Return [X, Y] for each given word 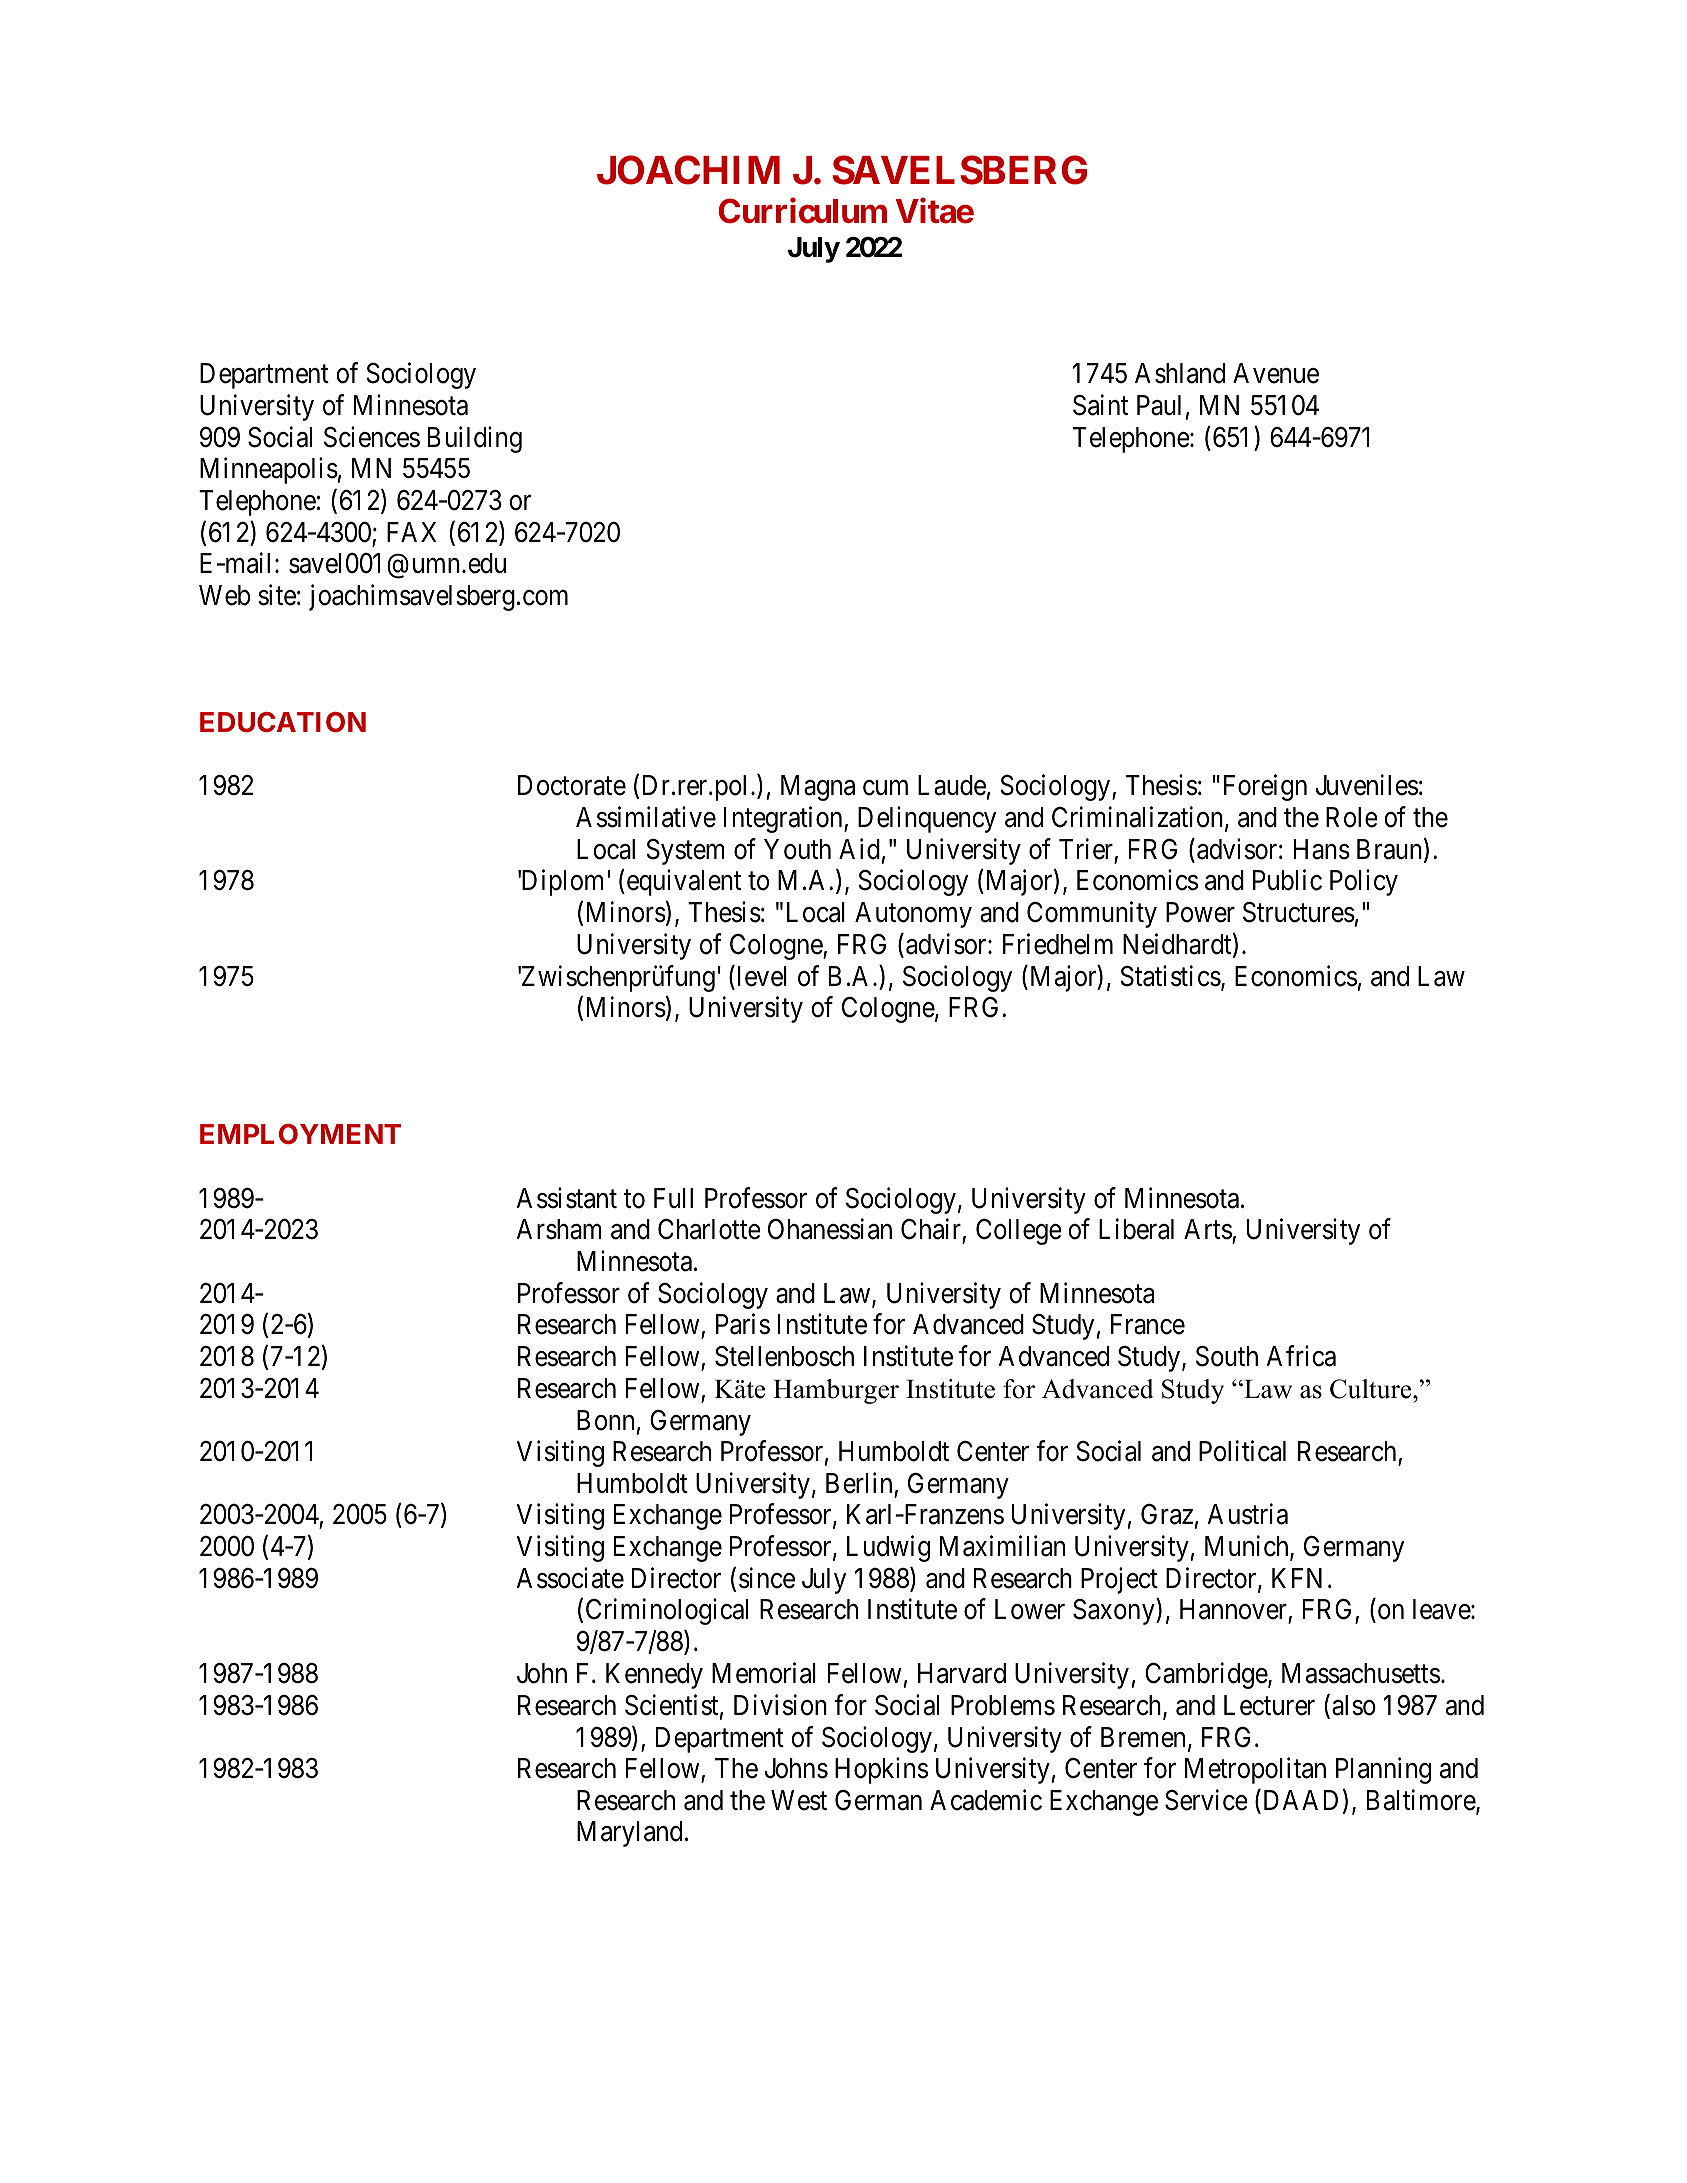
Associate [570, 1578]
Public [1287, 880]
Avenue [1276, 373]
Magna [818, 788]
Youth [797, 849]
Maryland [629, 1834]
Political [1242, 1451]
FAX [411, 532]
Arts [1208, 1231]
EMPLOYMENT [300, 1134]
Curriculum [803, 211]
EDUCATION [283, 722]
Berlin [859, 1483]
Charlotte [709, 1229]
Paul [1159, 405]
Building [475, 439]
